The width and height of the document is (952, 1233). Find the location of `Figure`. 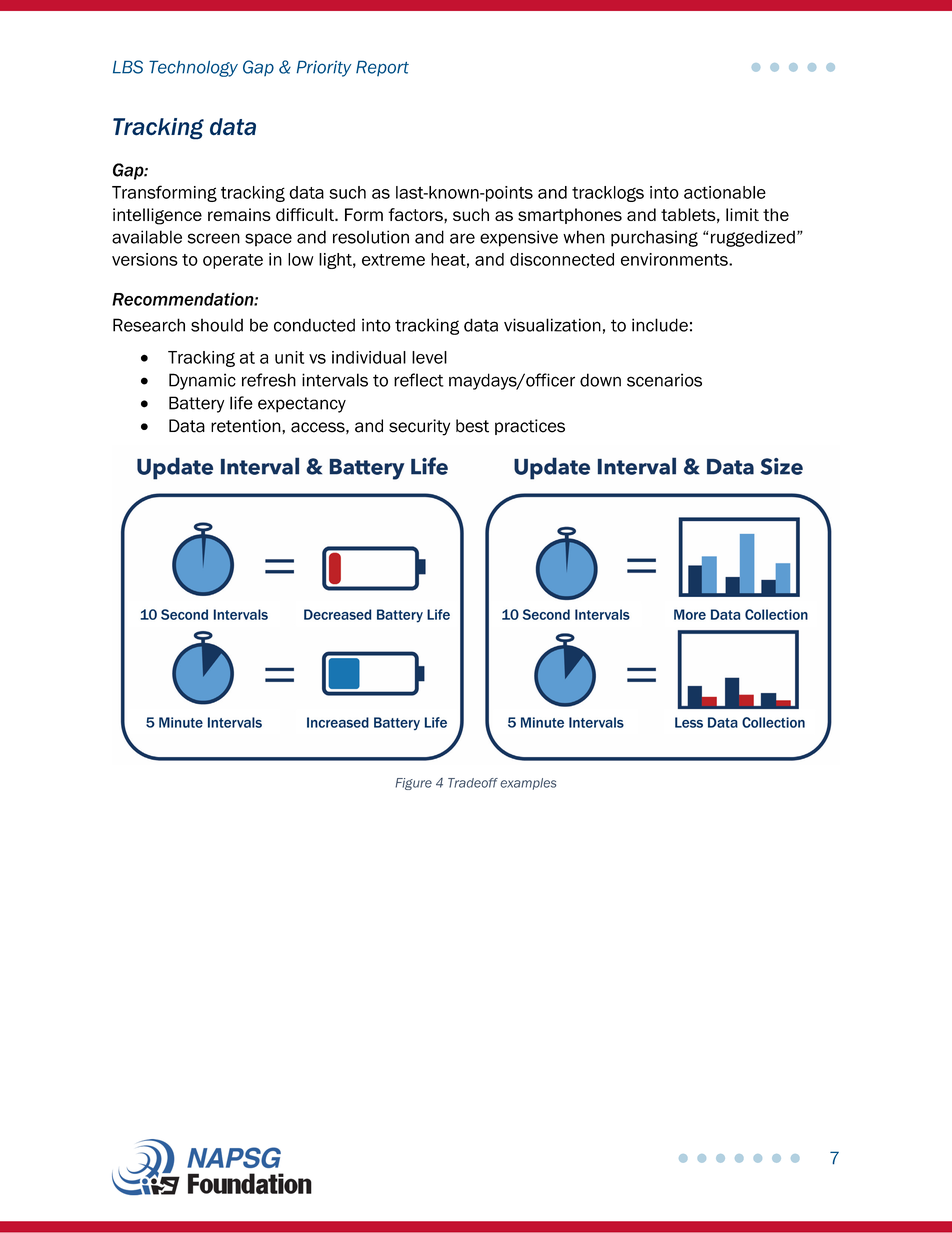

Figure is located at coordinates (413, 784).
